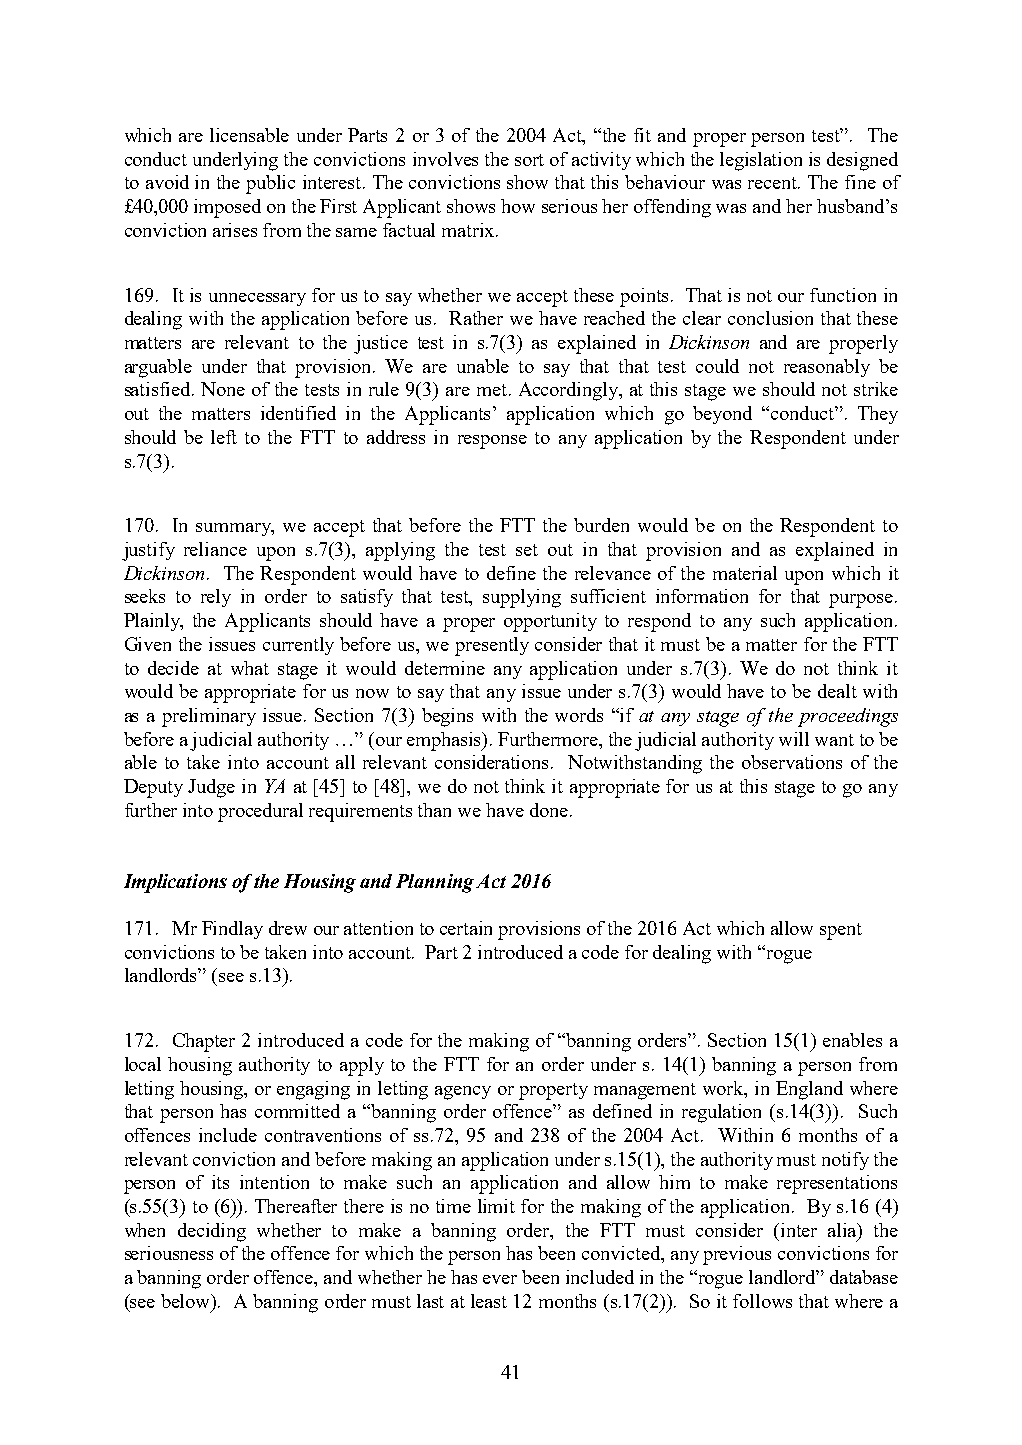 Image resolution: width=1022 pixels, height=1445 pixels. What do you see at coordinates (794, 739) in the document?
I see `will` at bounding box center [794, 739].
